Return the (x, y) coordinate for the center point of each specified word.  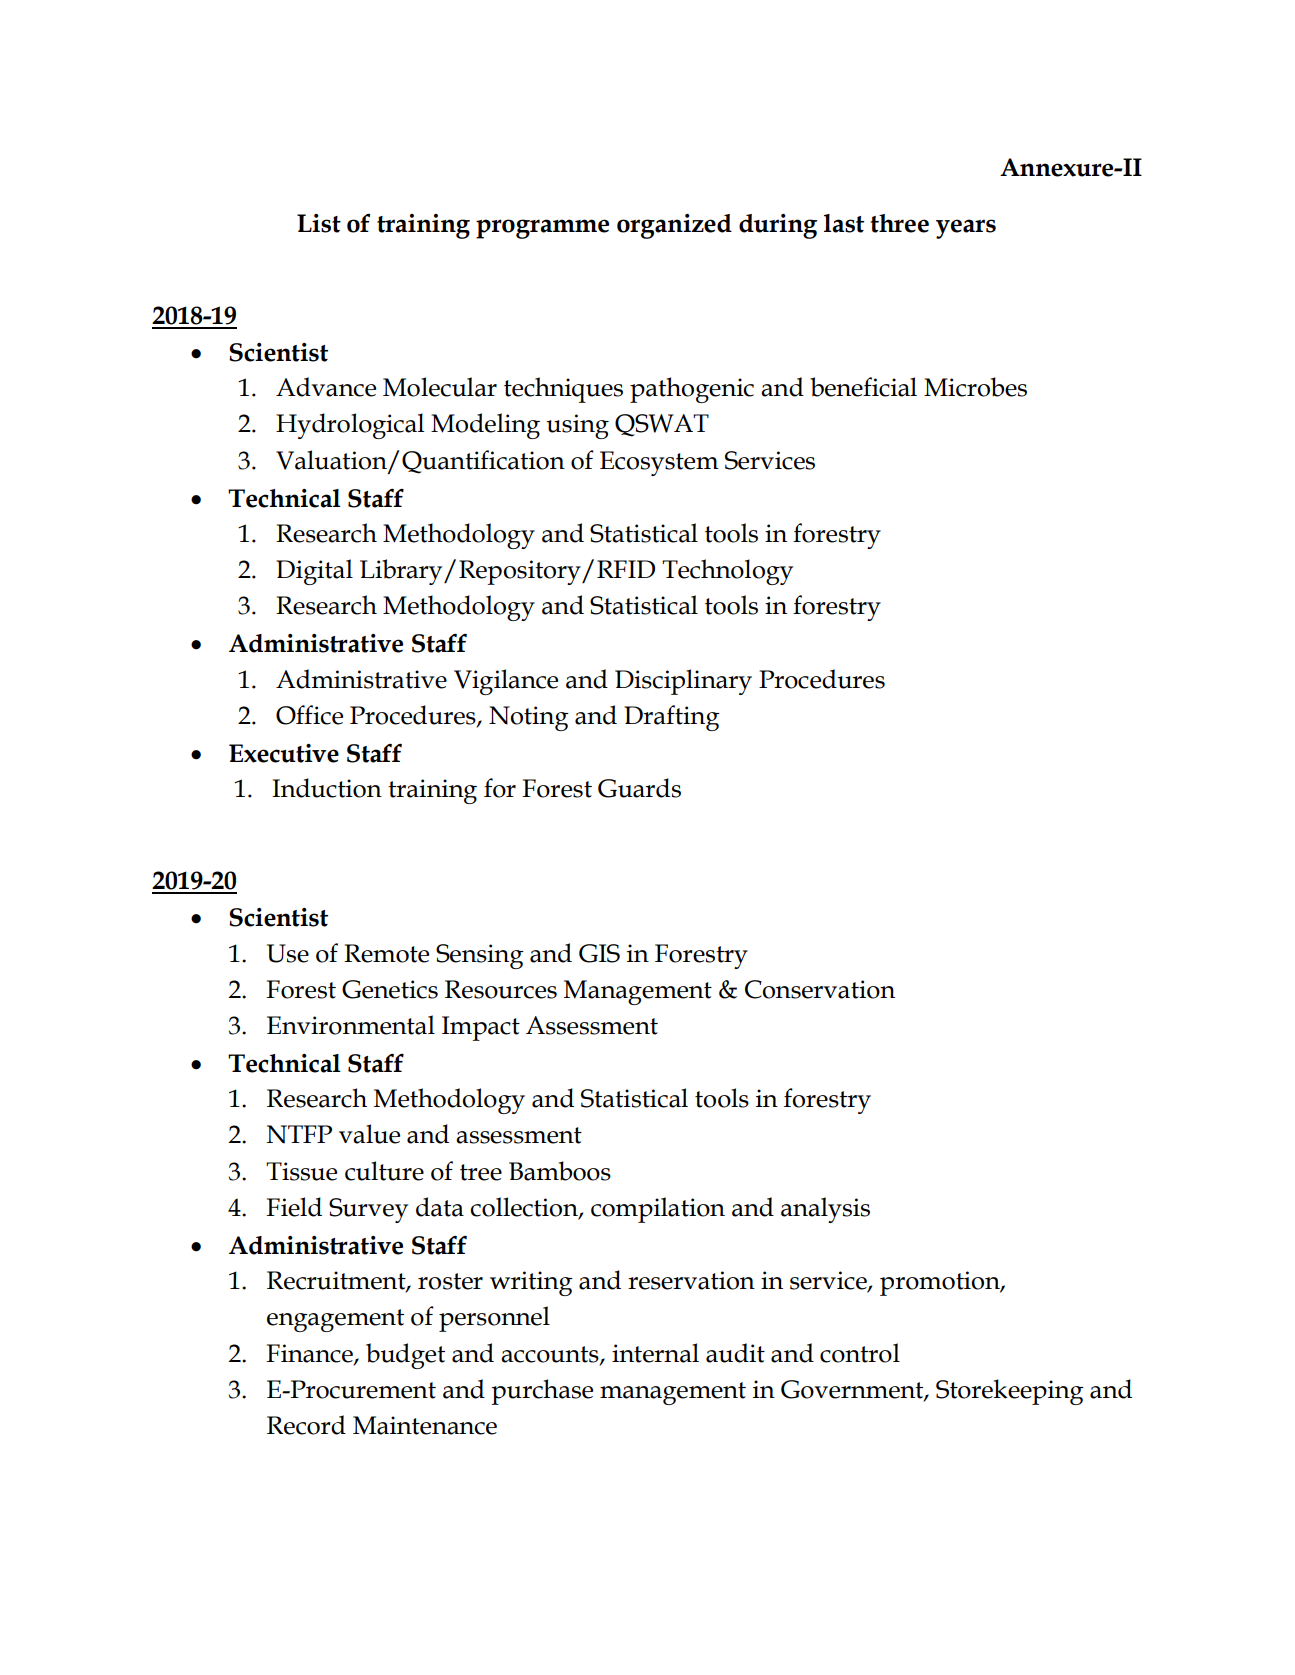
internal (655, 1353)
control (860, 1353)
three (899, 223)
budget (405, 1356)
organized (674, 226)
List (319, 223)
